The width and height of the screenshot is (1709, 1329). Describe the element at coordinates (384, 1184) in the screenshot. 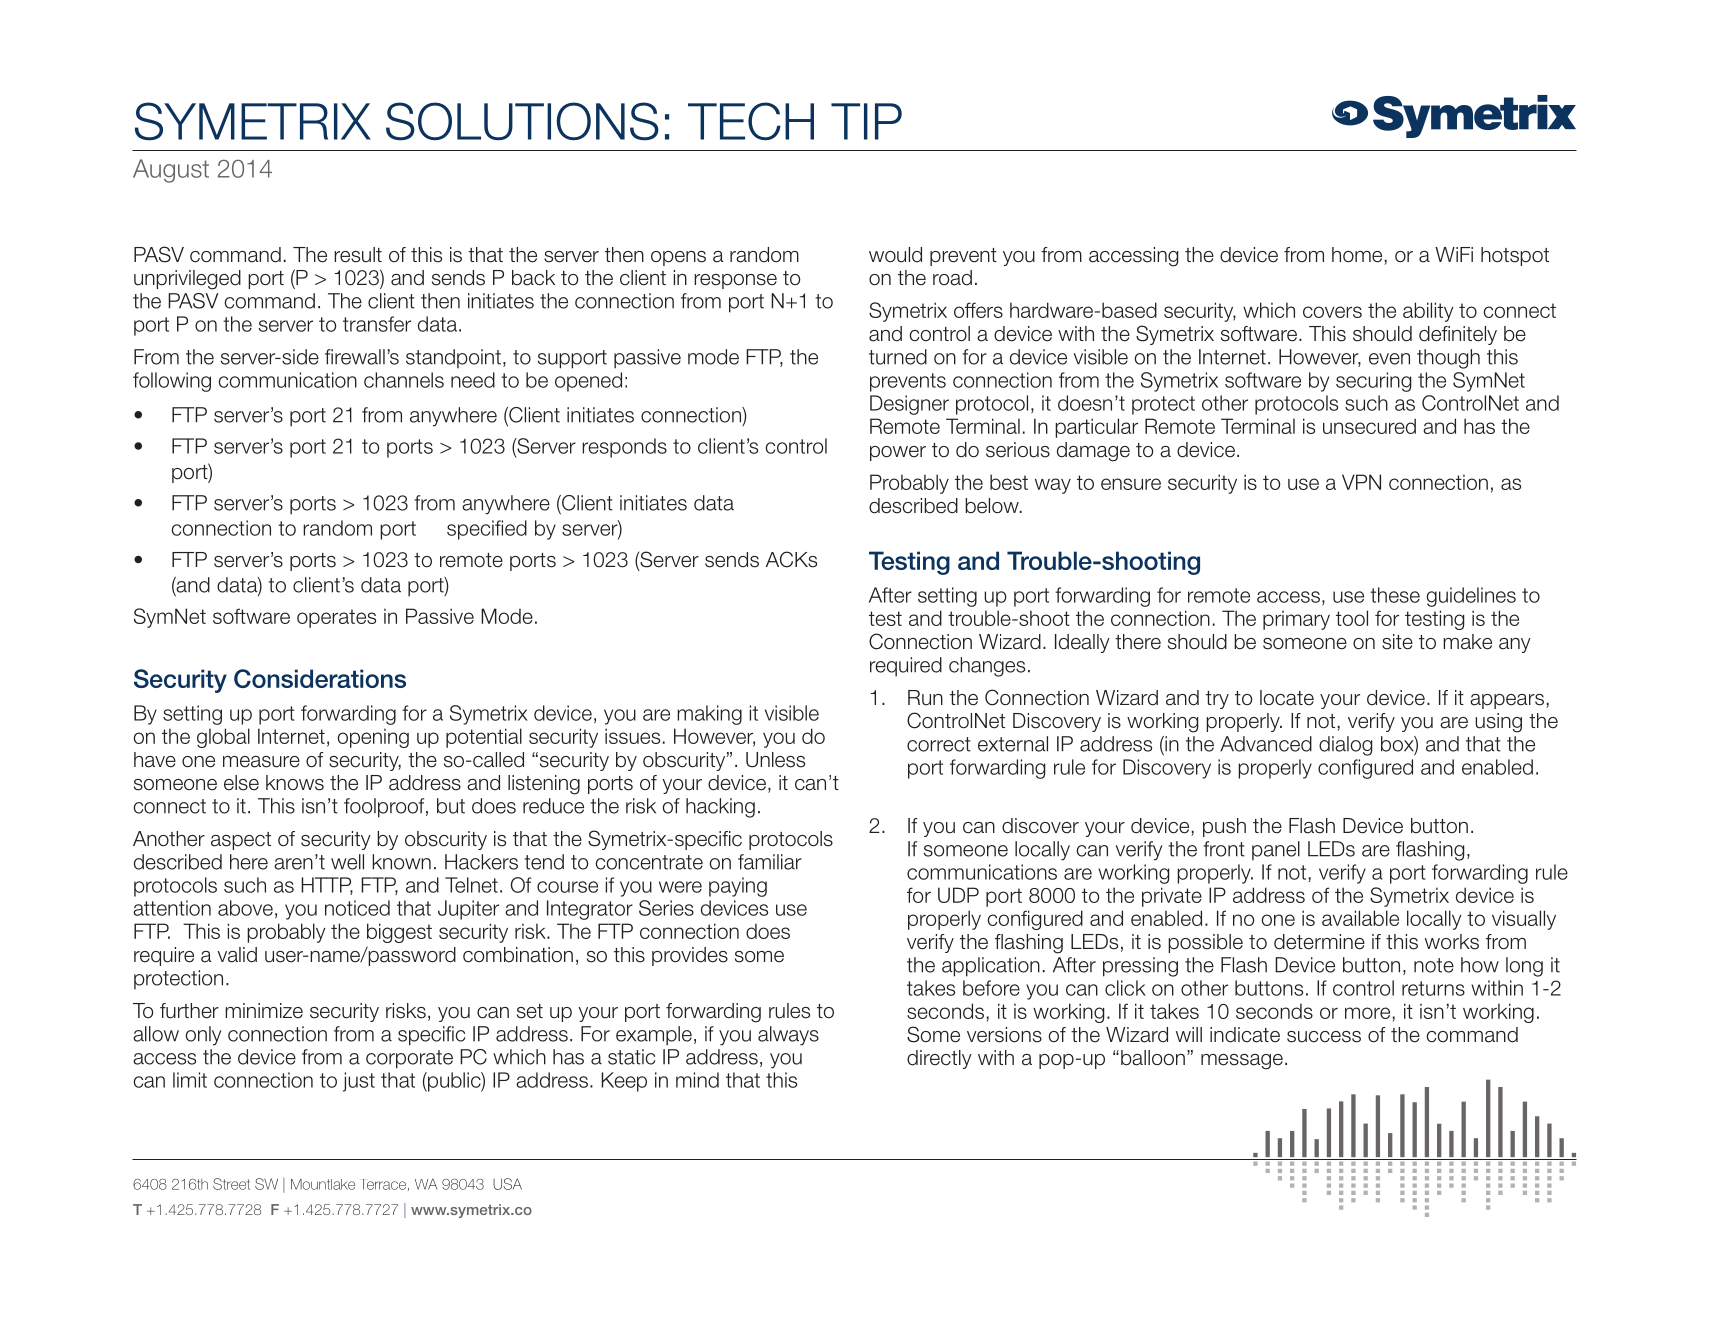

I see `Terrace` at that location.
